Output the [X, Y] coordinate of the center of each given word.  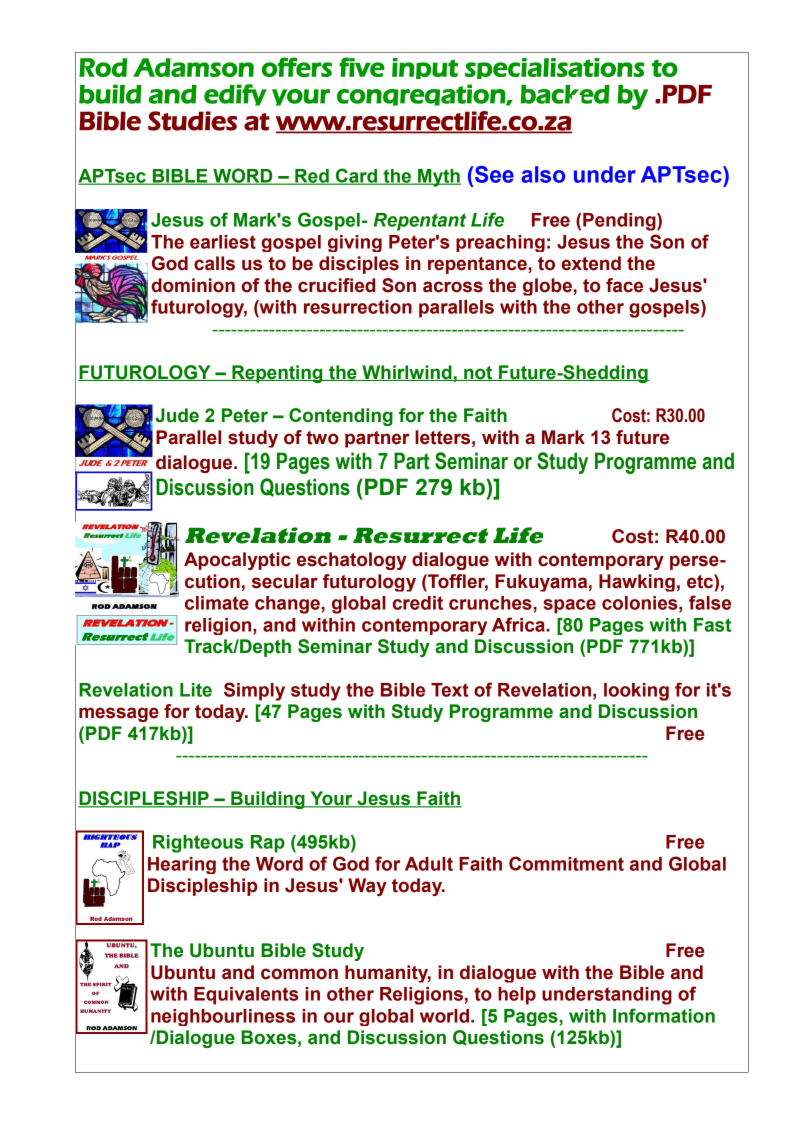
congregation [422, 98]
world [444, 1016]
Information [664, 1015]
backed [565, 94]
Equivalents [246, 996]
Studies [192, 121]
